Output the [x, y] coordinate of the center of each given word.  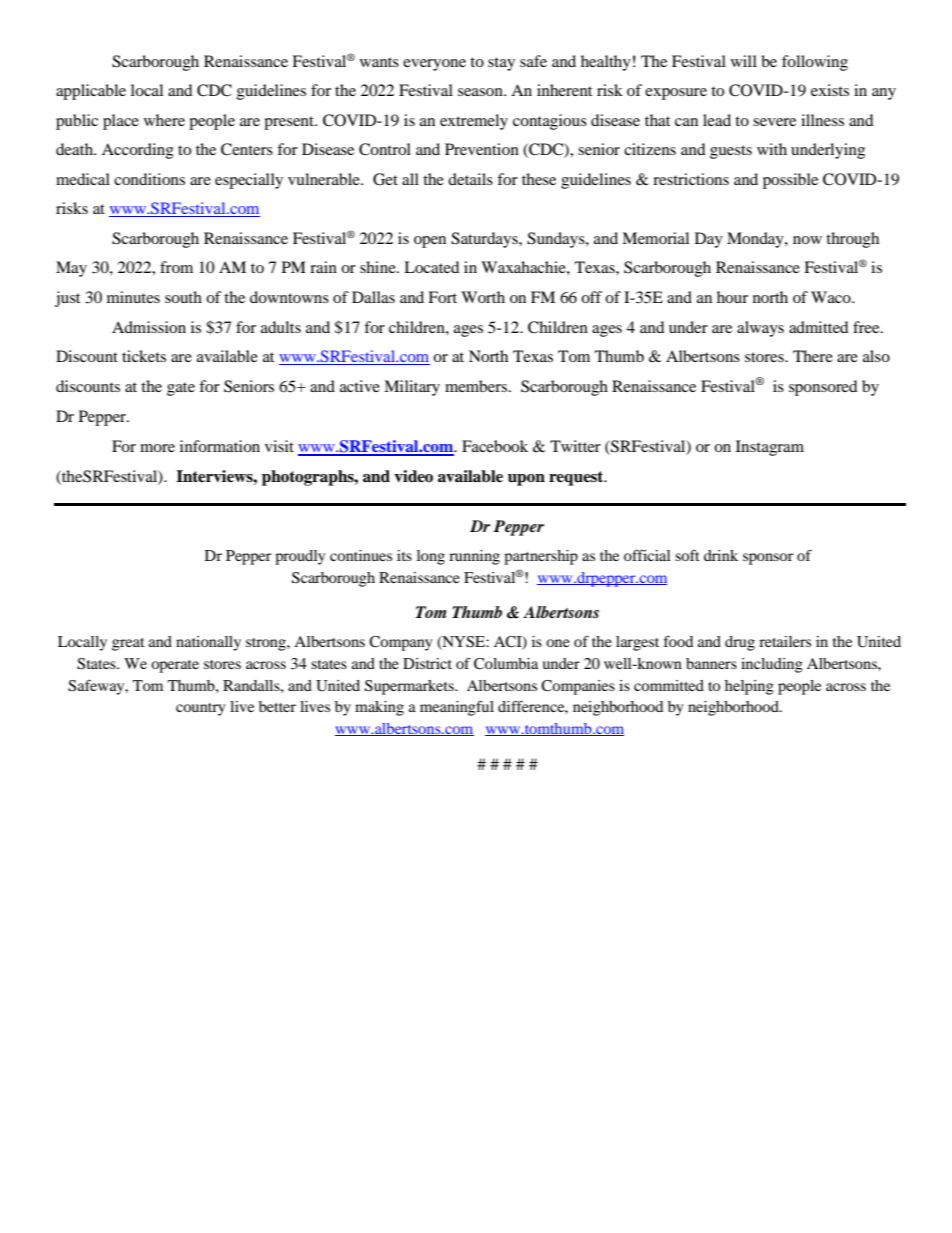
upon [526, 480]
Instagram [770, 448]
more [157, 448]
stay [501, 64]
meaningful [457, 708]
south [183, 297]
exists [830, 90]
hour [732, 297]
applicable [91, 92]
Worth [483, 297]
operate [175, 666]
